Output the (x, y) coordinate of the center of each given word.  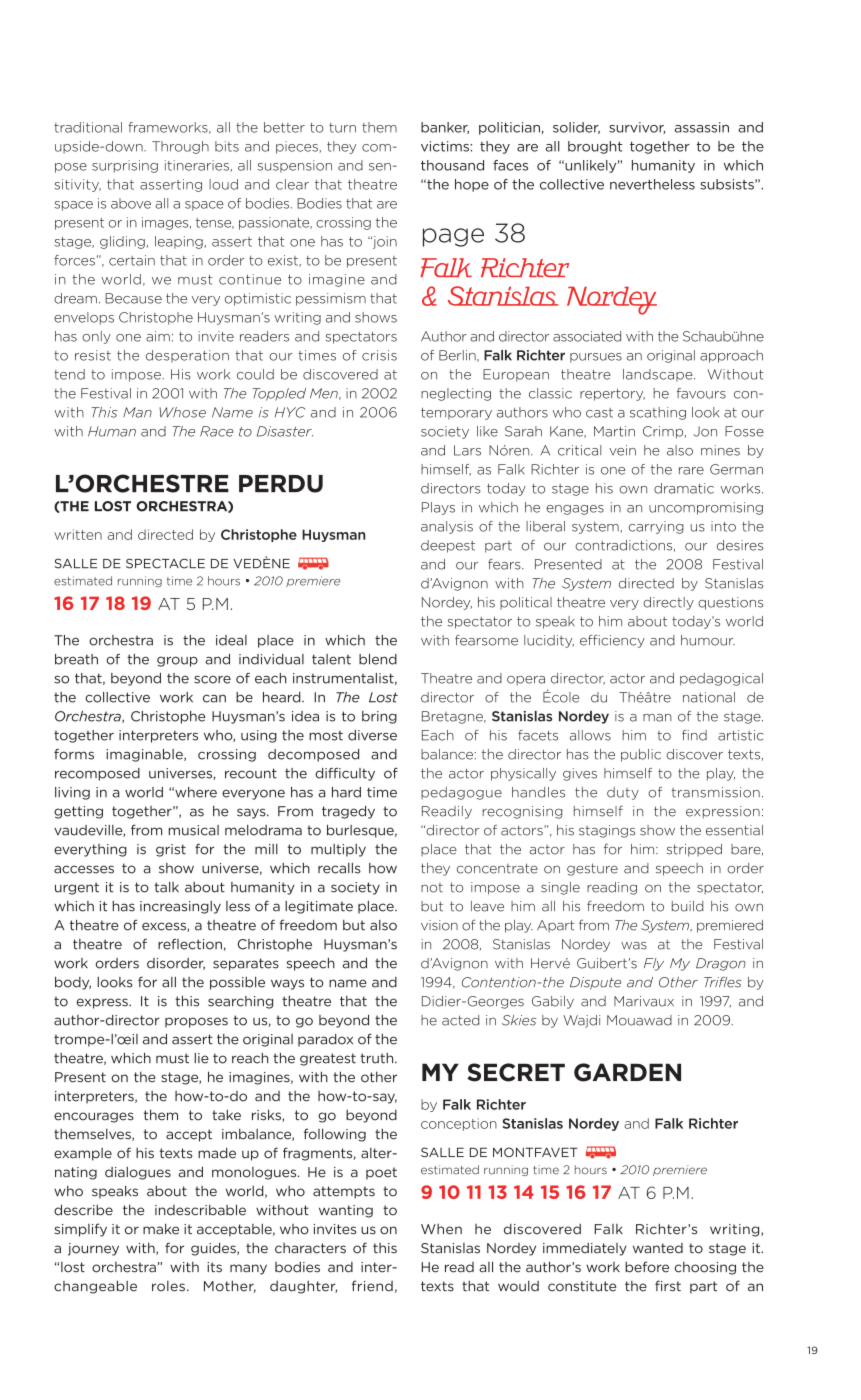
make (161, 1229)
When (441, 1229)
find (694, 735)
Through (180, 147)
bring (379, 717)
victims (445, 146)
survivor (637, 128)
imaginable (145, 755)
